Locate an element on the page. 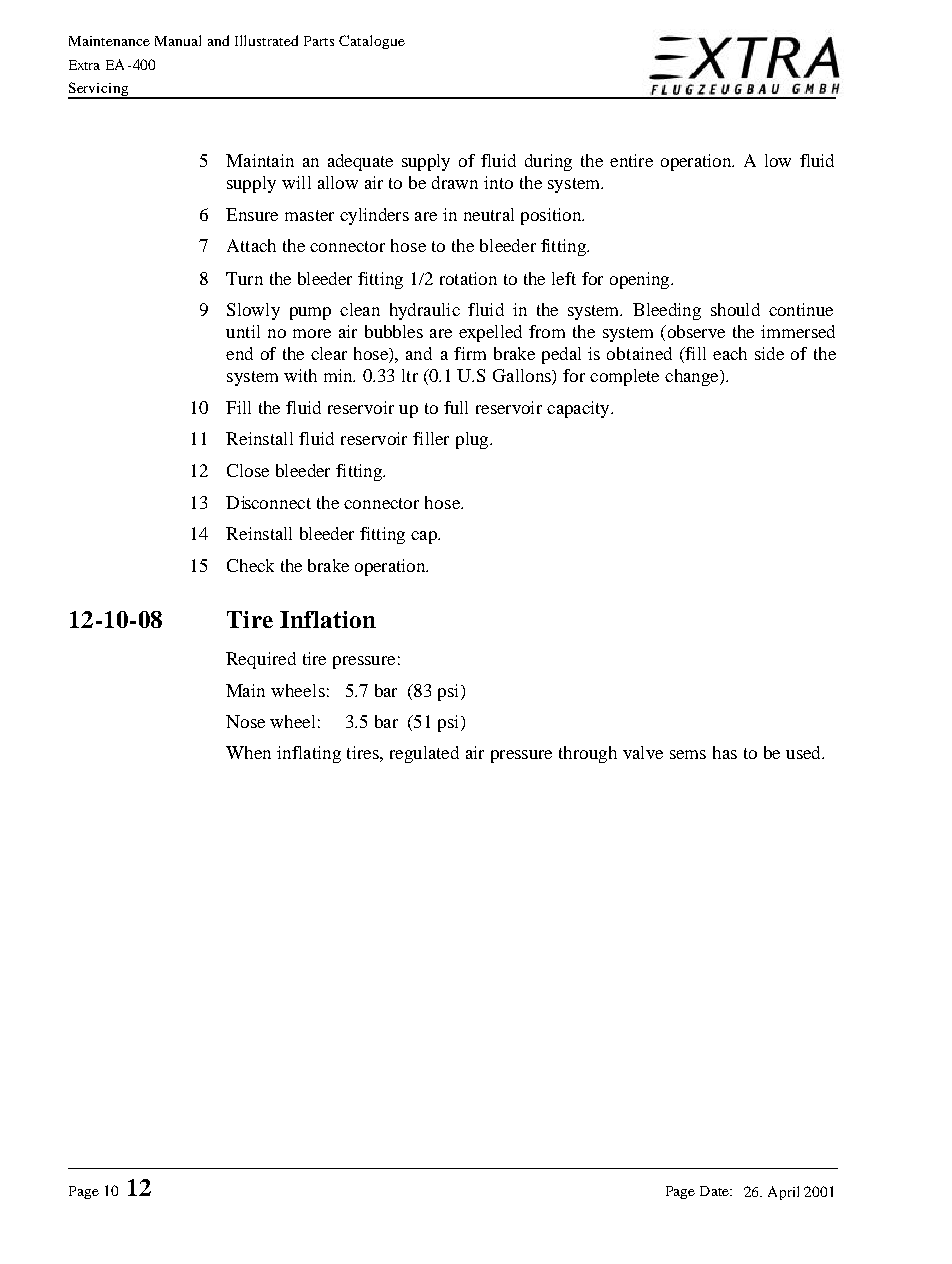 The width and height of the image is (952, 1264). Catalogue is located at coordinates (372, 42).
